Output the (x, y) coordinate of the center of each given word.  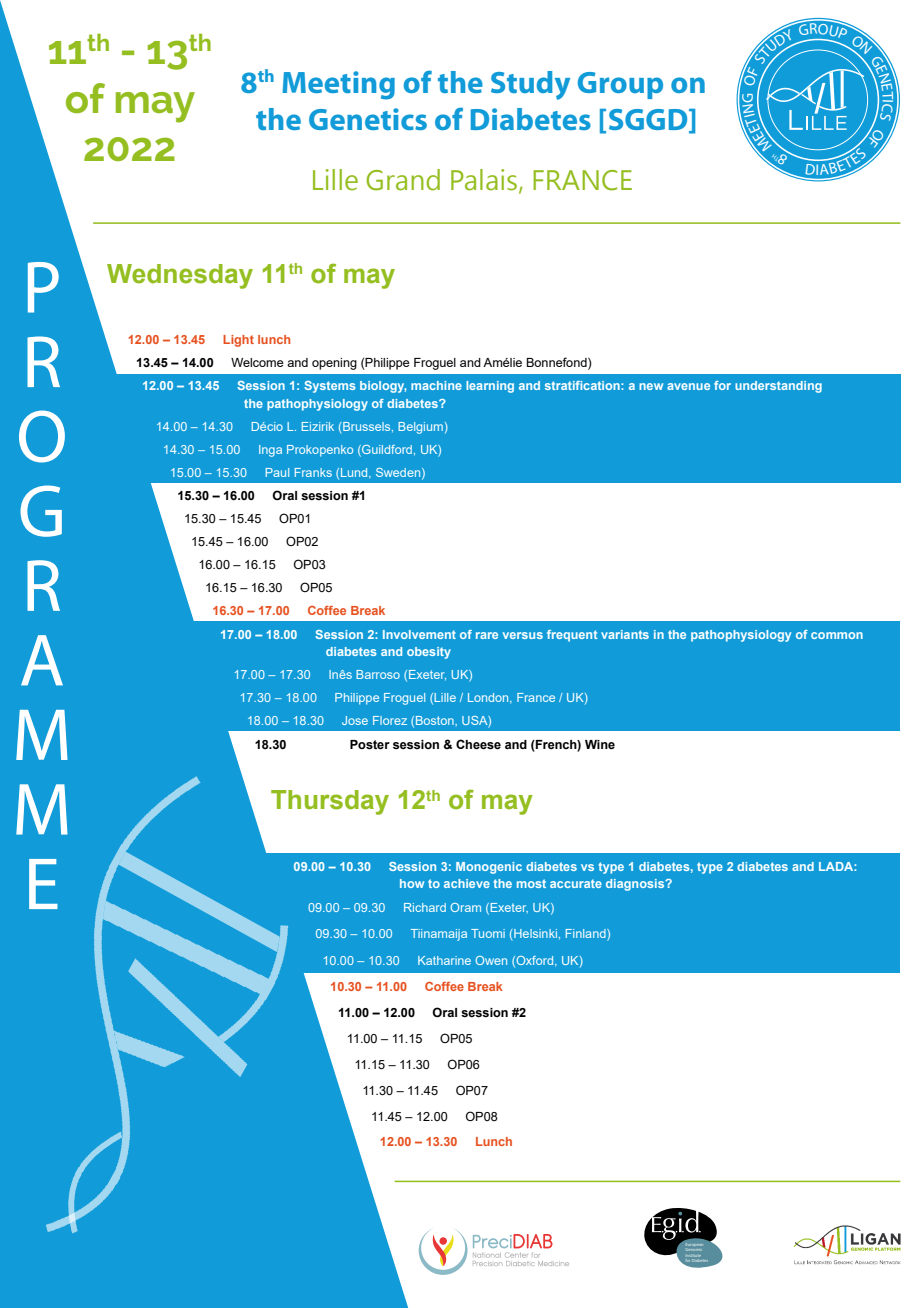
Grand (403, 180)
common (837, 635)
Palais (485, 180)
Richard (425, 907)
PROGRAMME (42, 585)
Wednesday (180, 276)
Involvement (419, 634)
